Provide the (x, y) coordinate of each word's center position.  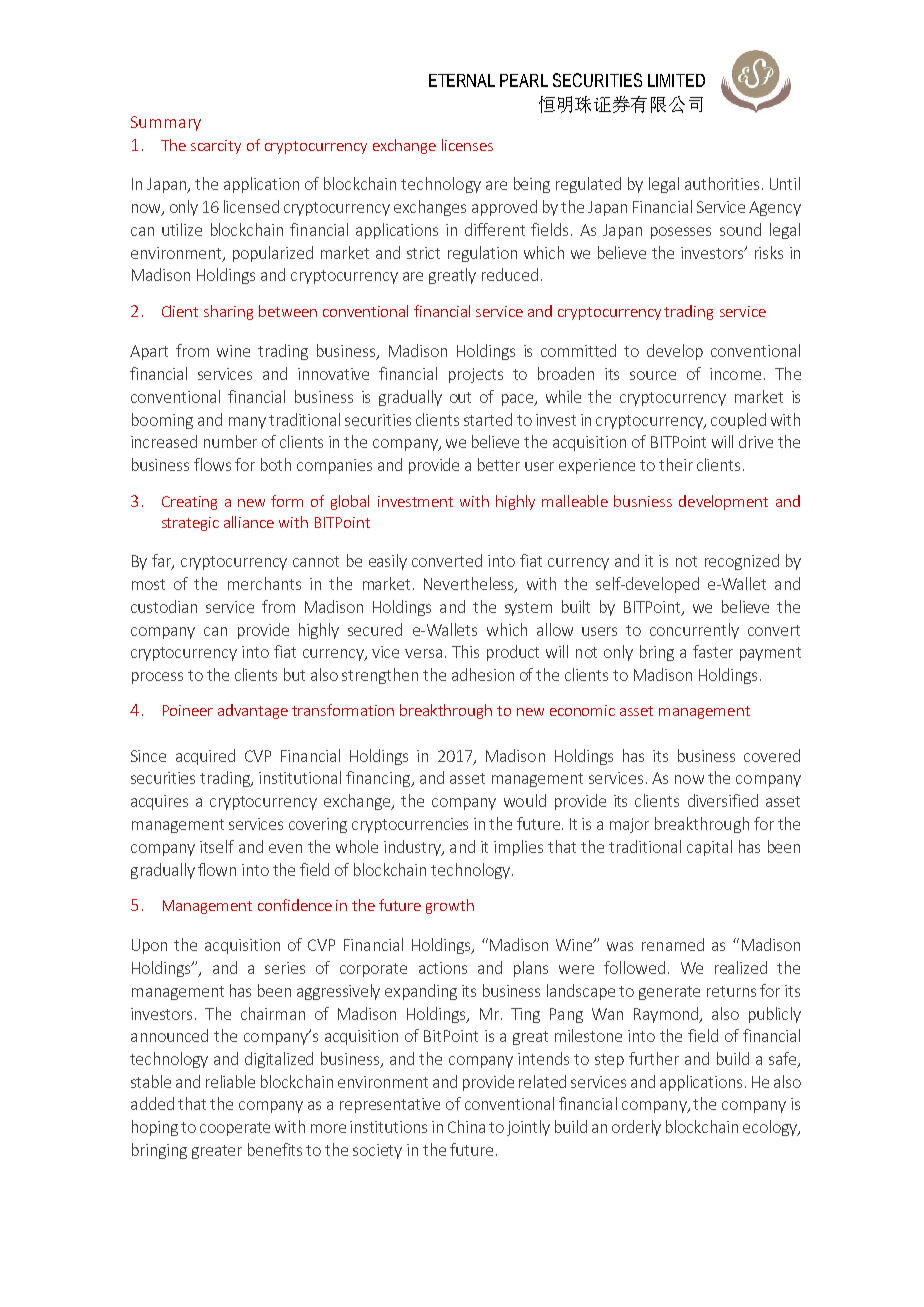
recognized (742, 562)
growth (450, 906)
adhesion (483, 674)
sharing (228, 312)
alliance (249, 522)
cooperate (235, 1129)
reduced (510, 274)
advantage (253, 711)
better (499, 464)
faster (713, 651)
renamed (673, 944)
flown (217, 869)
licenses (467, 145)
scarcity (216, 147)
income (735, 374)
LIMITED (676, 80)
